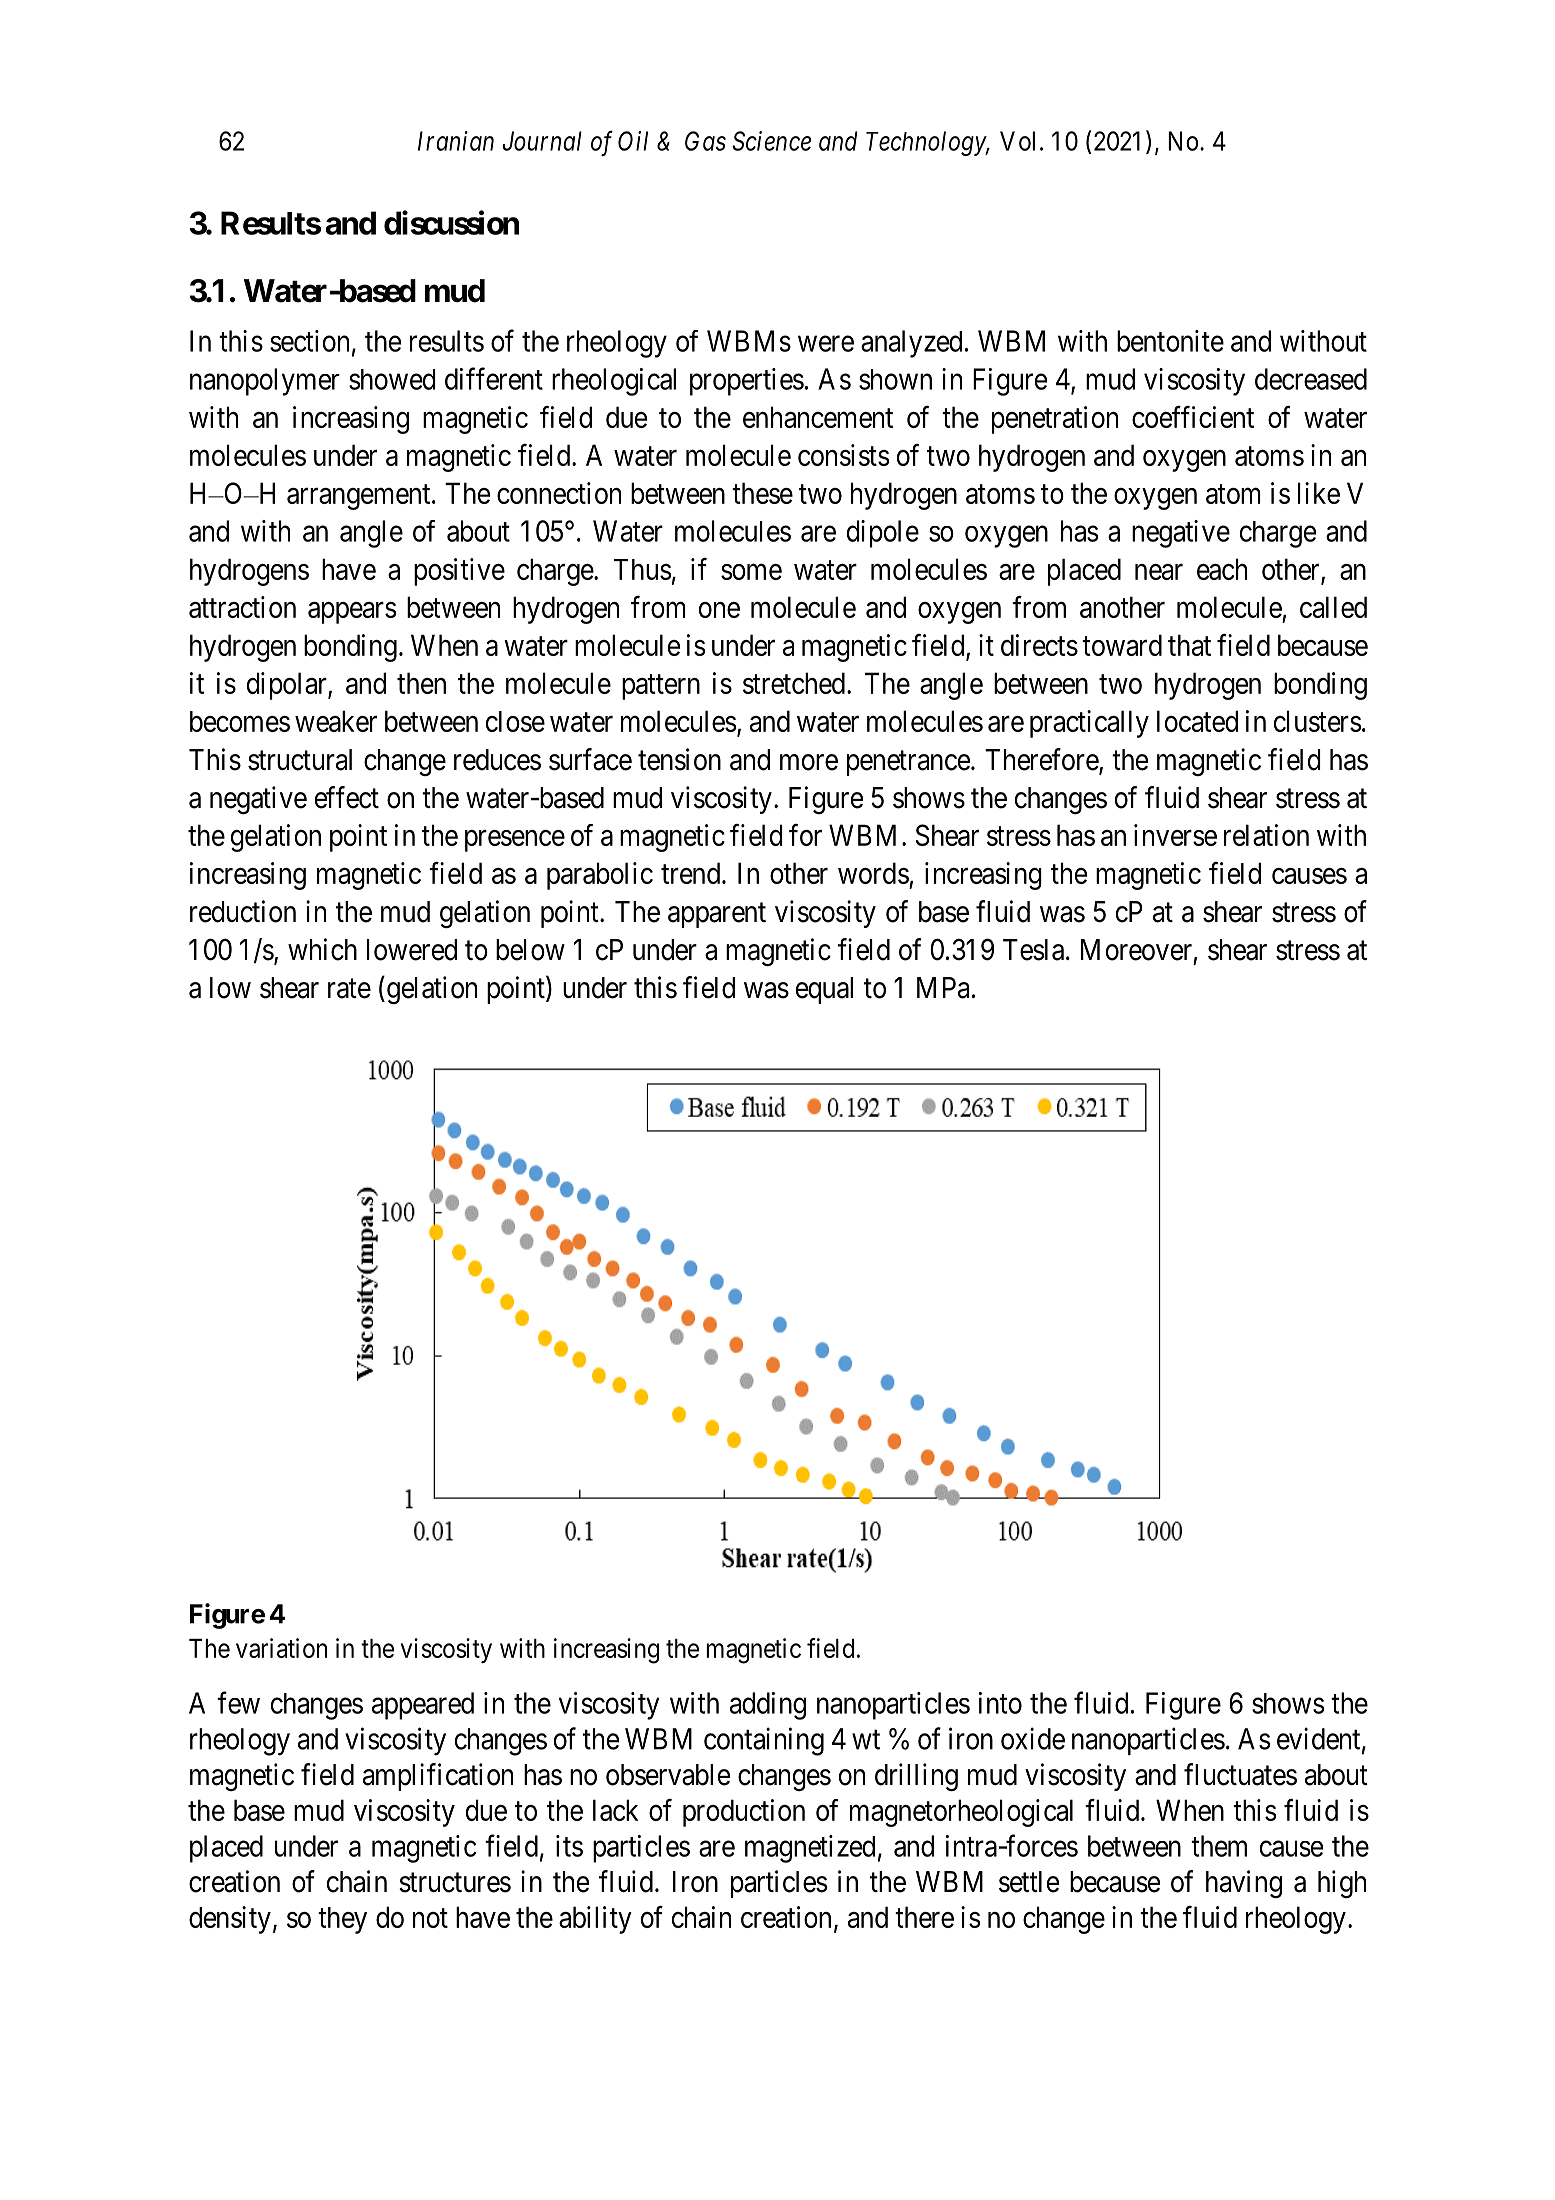 The width and height of the document is (1555, 2200). What do you see at coordinates (1033, 950) in the document?
I see `Tesla` at bounding box center [1033, 950].
